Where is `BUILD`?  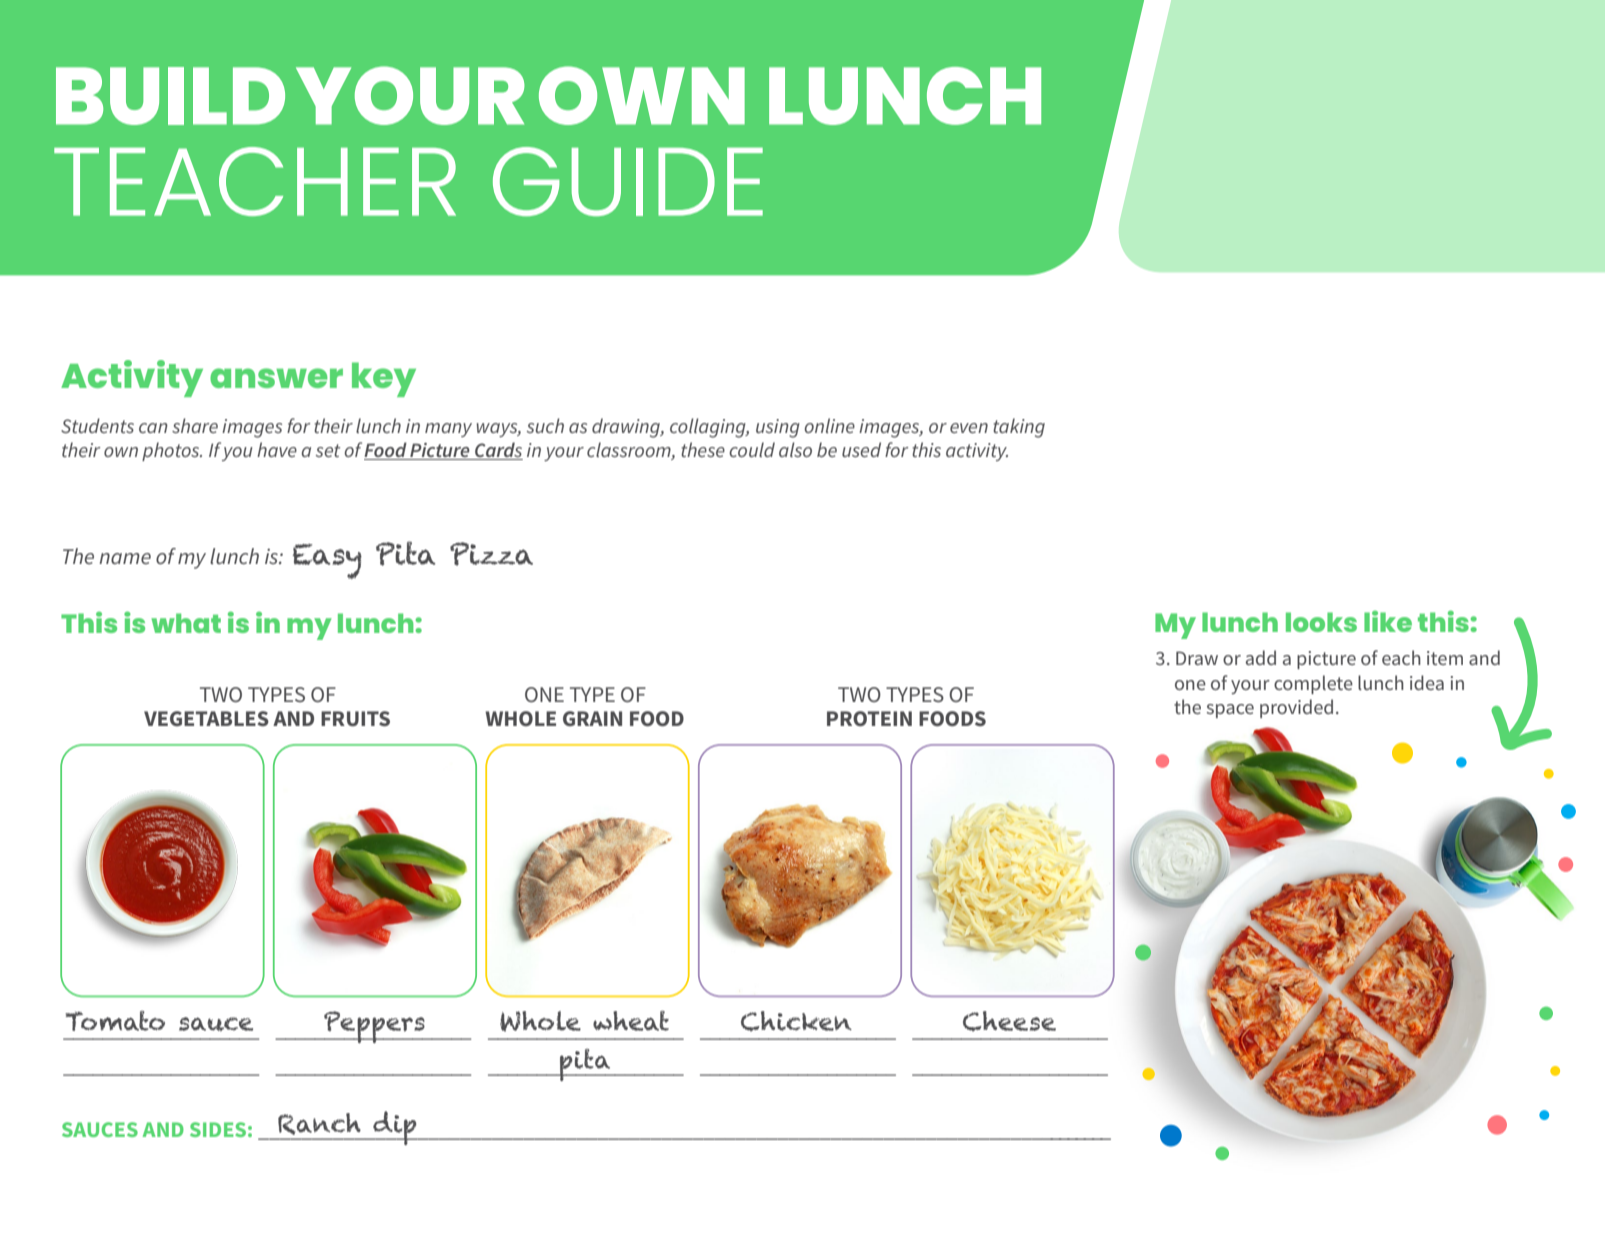 BUILD is located at coordinates (170, 96).
